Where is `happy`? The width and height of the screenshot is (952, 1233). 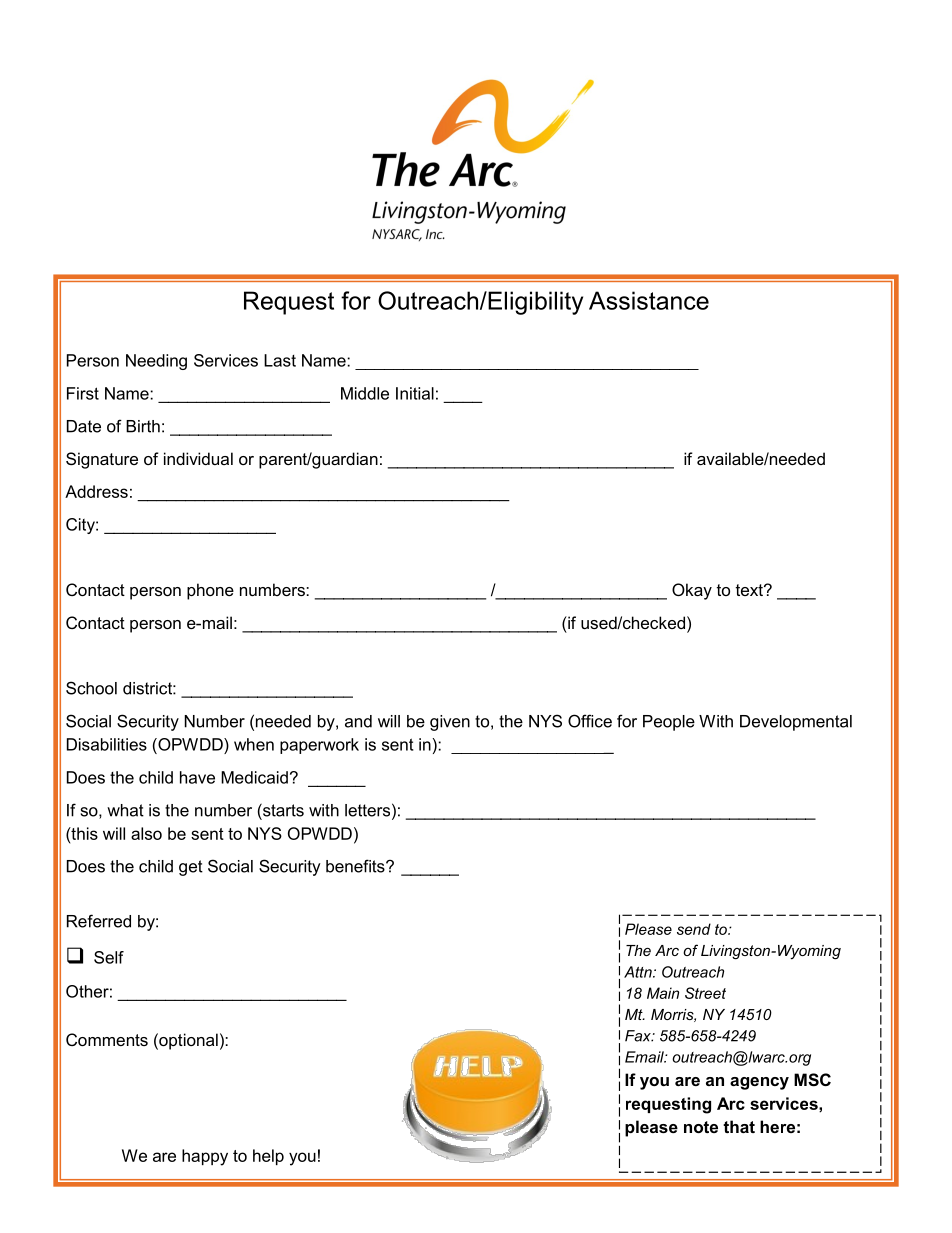 happy is located at coordinates (205, 1157).
